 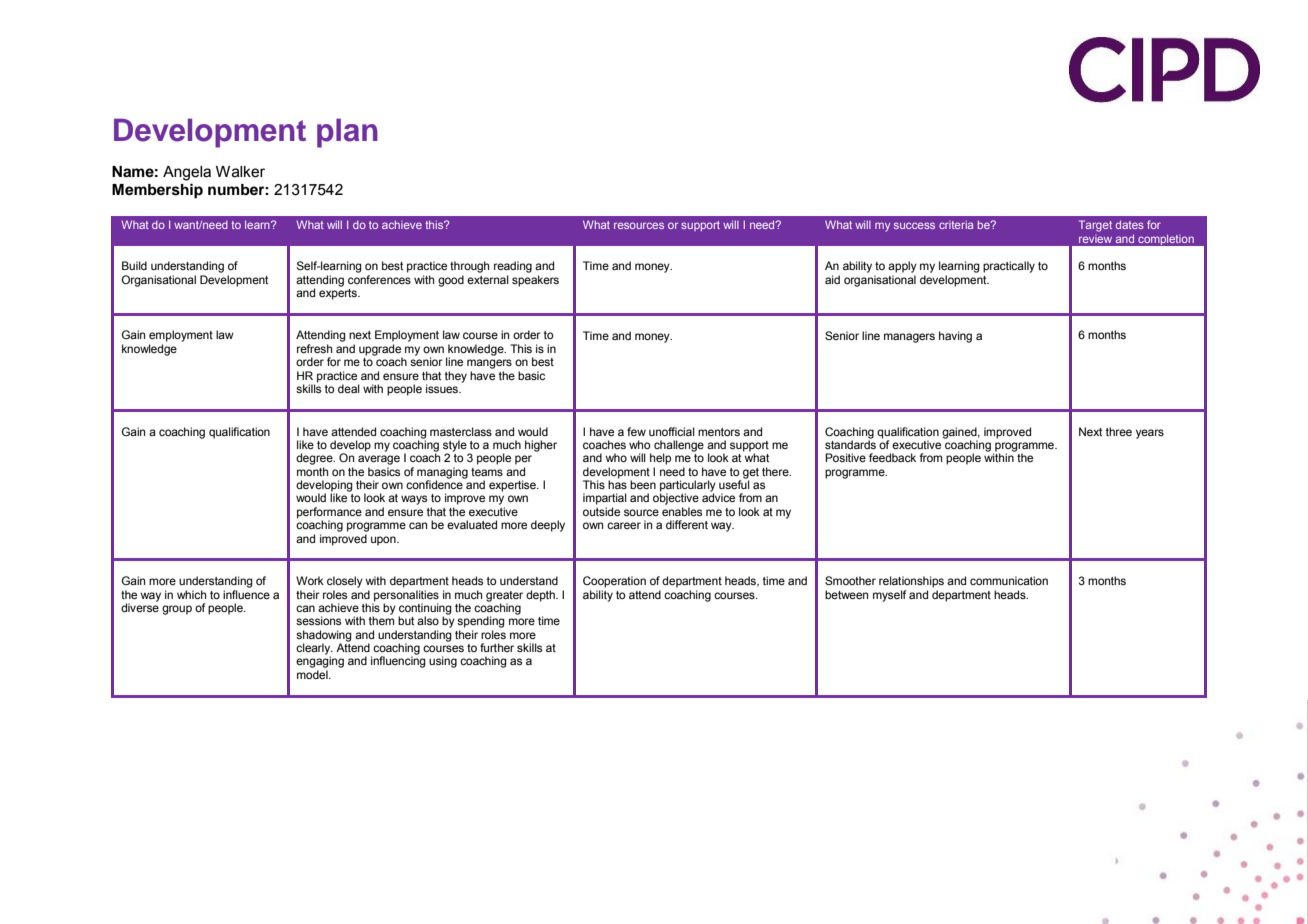 What do you see at coordinates (489, 364) in the screenshot?
I see `mangers` at bounding box center [489, 364].
